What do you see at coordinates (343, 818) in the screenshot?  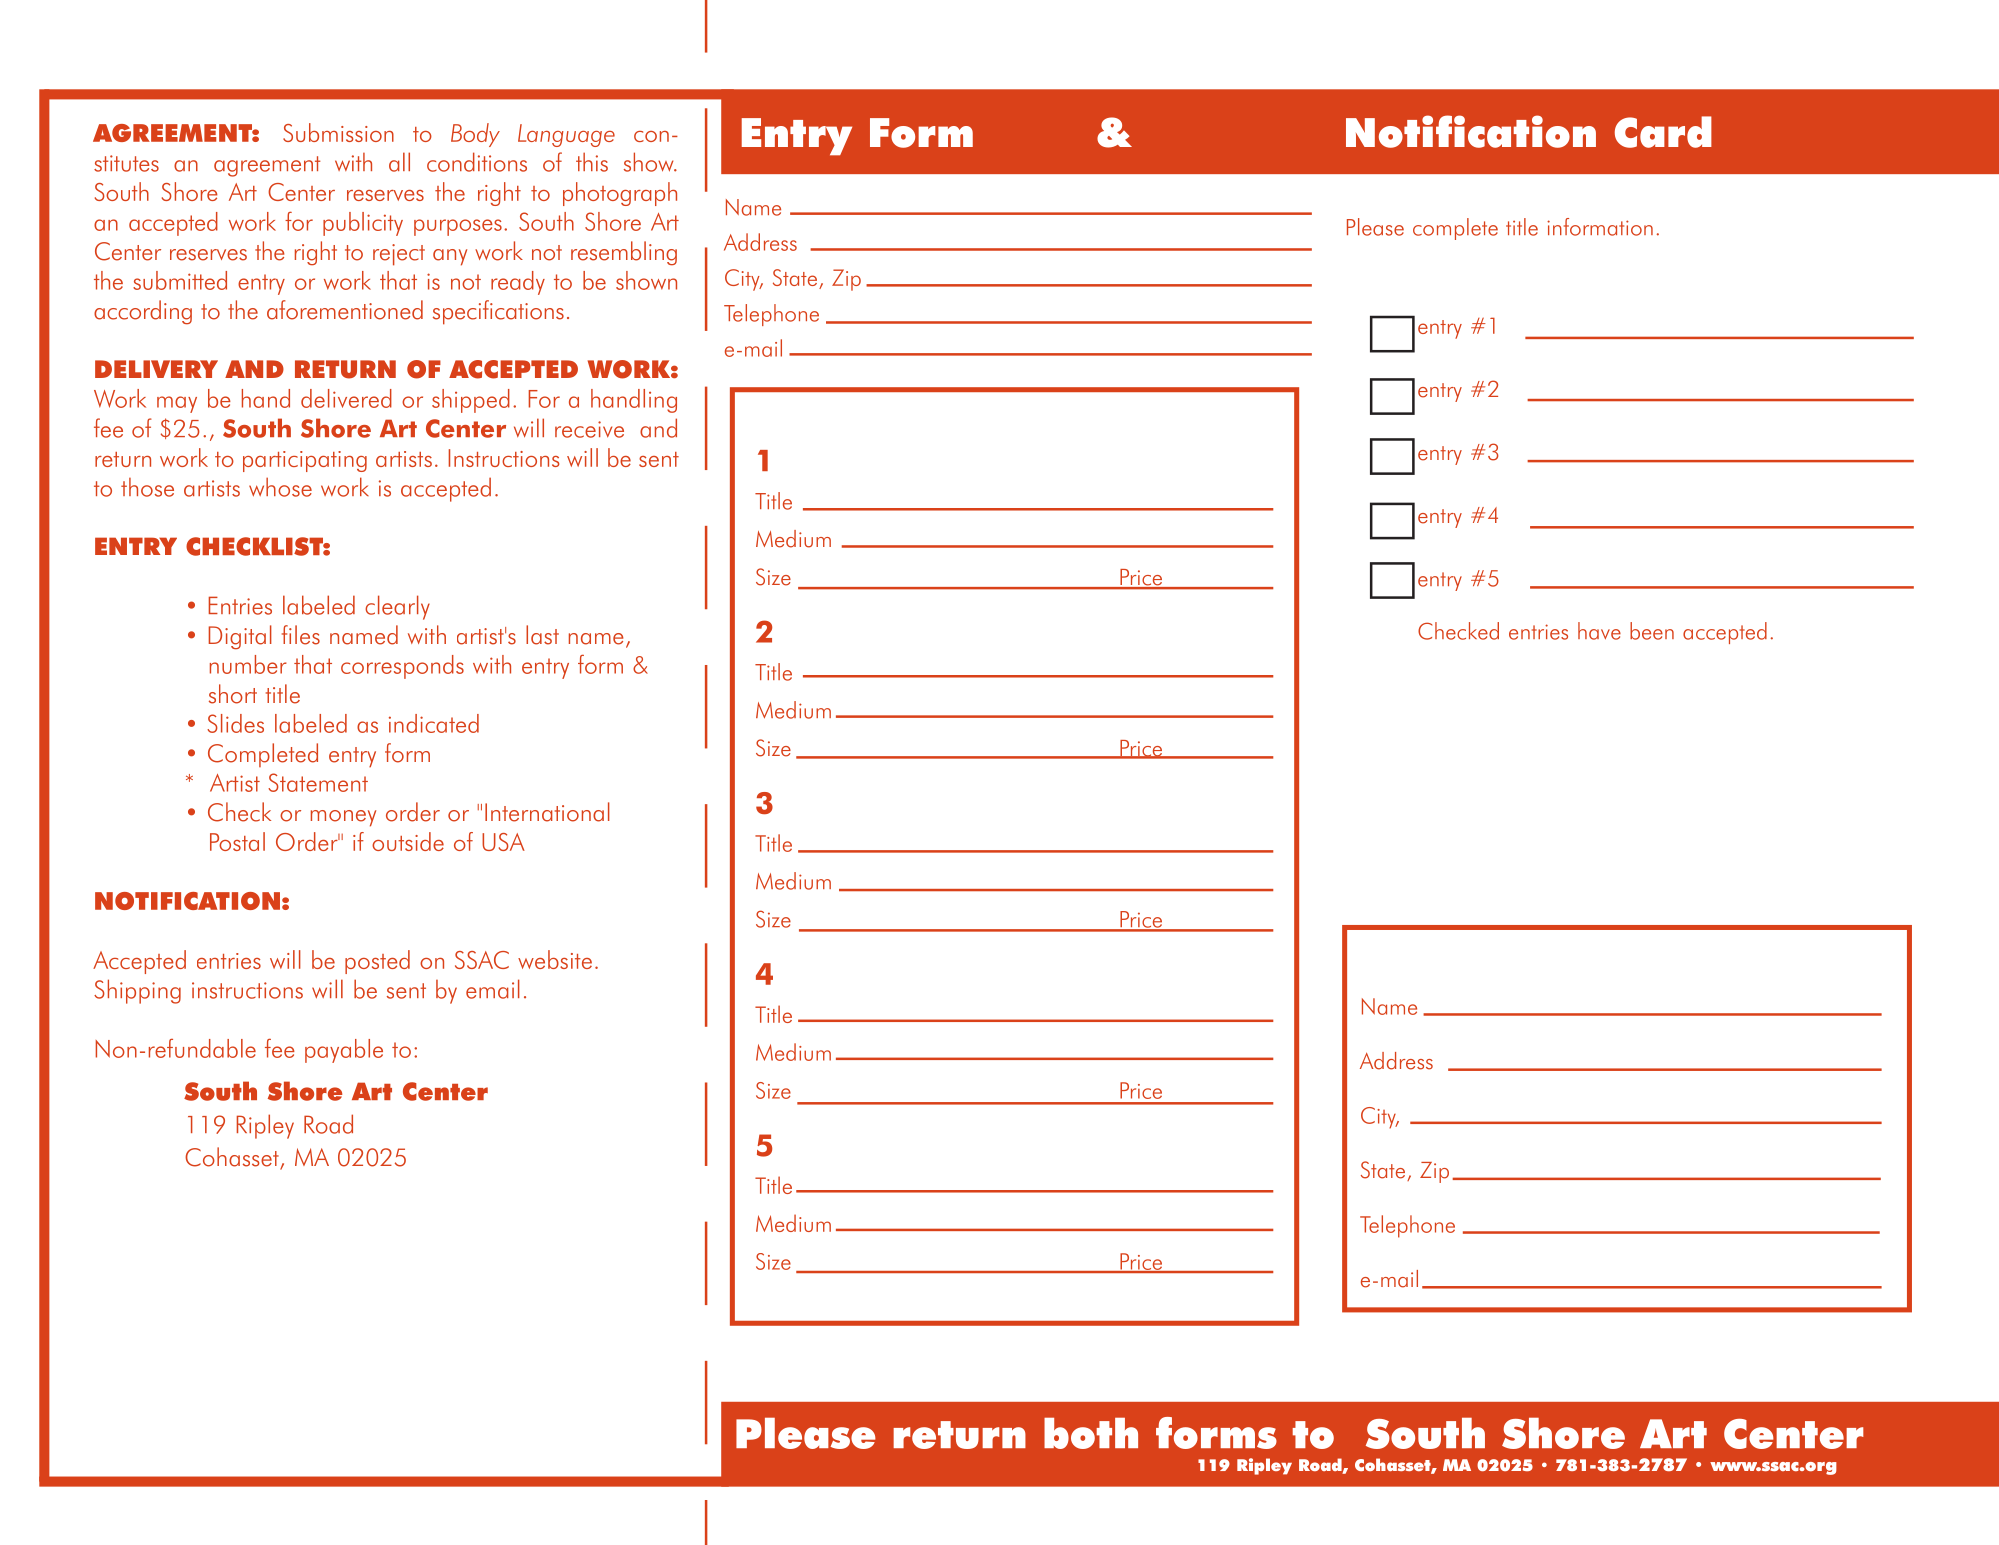 I see `money` at bounding box center [343, 818].
